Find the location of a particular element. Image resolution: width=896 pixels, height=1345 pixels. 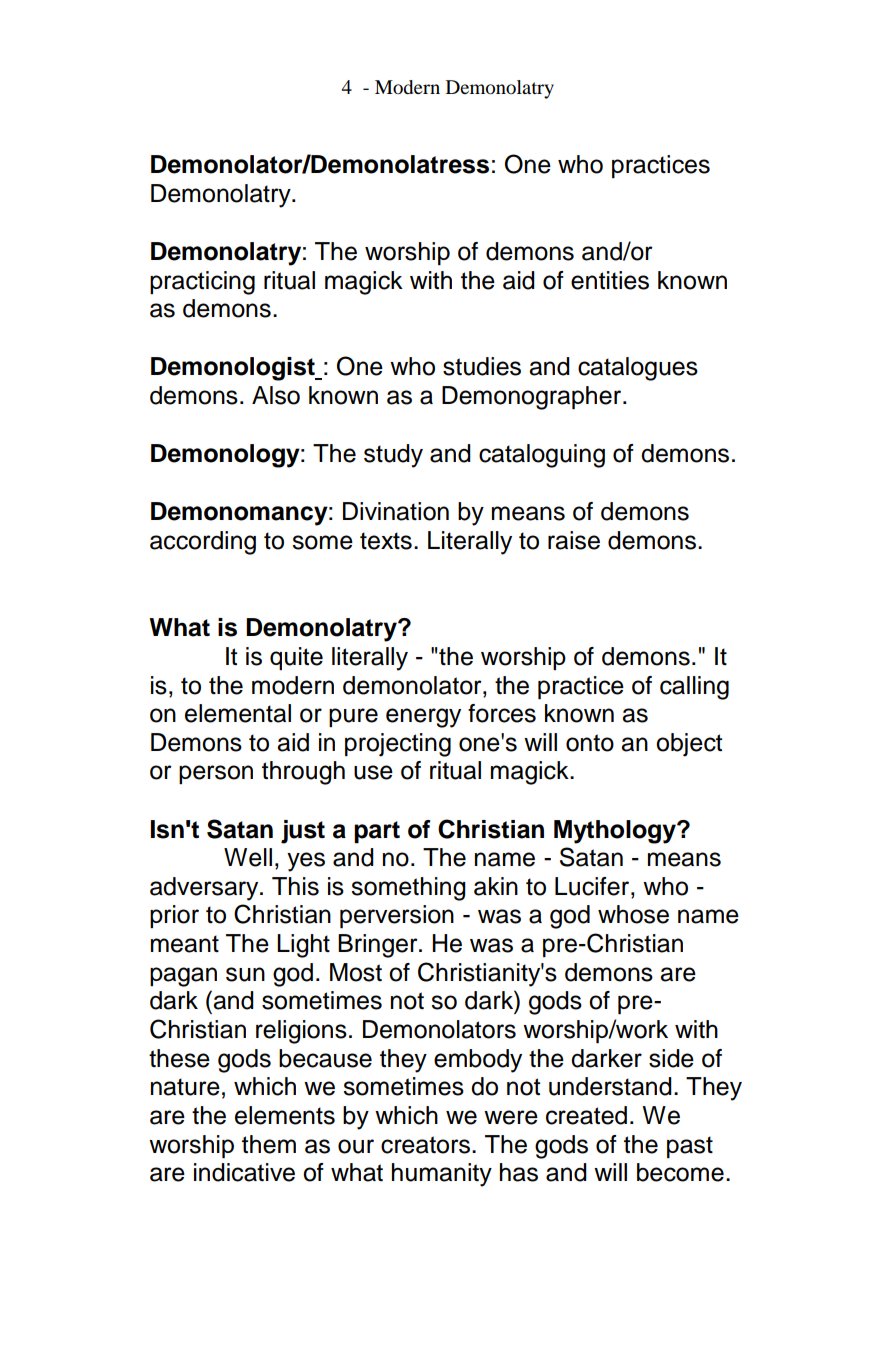

onto is located at coordinates (590, 743).
